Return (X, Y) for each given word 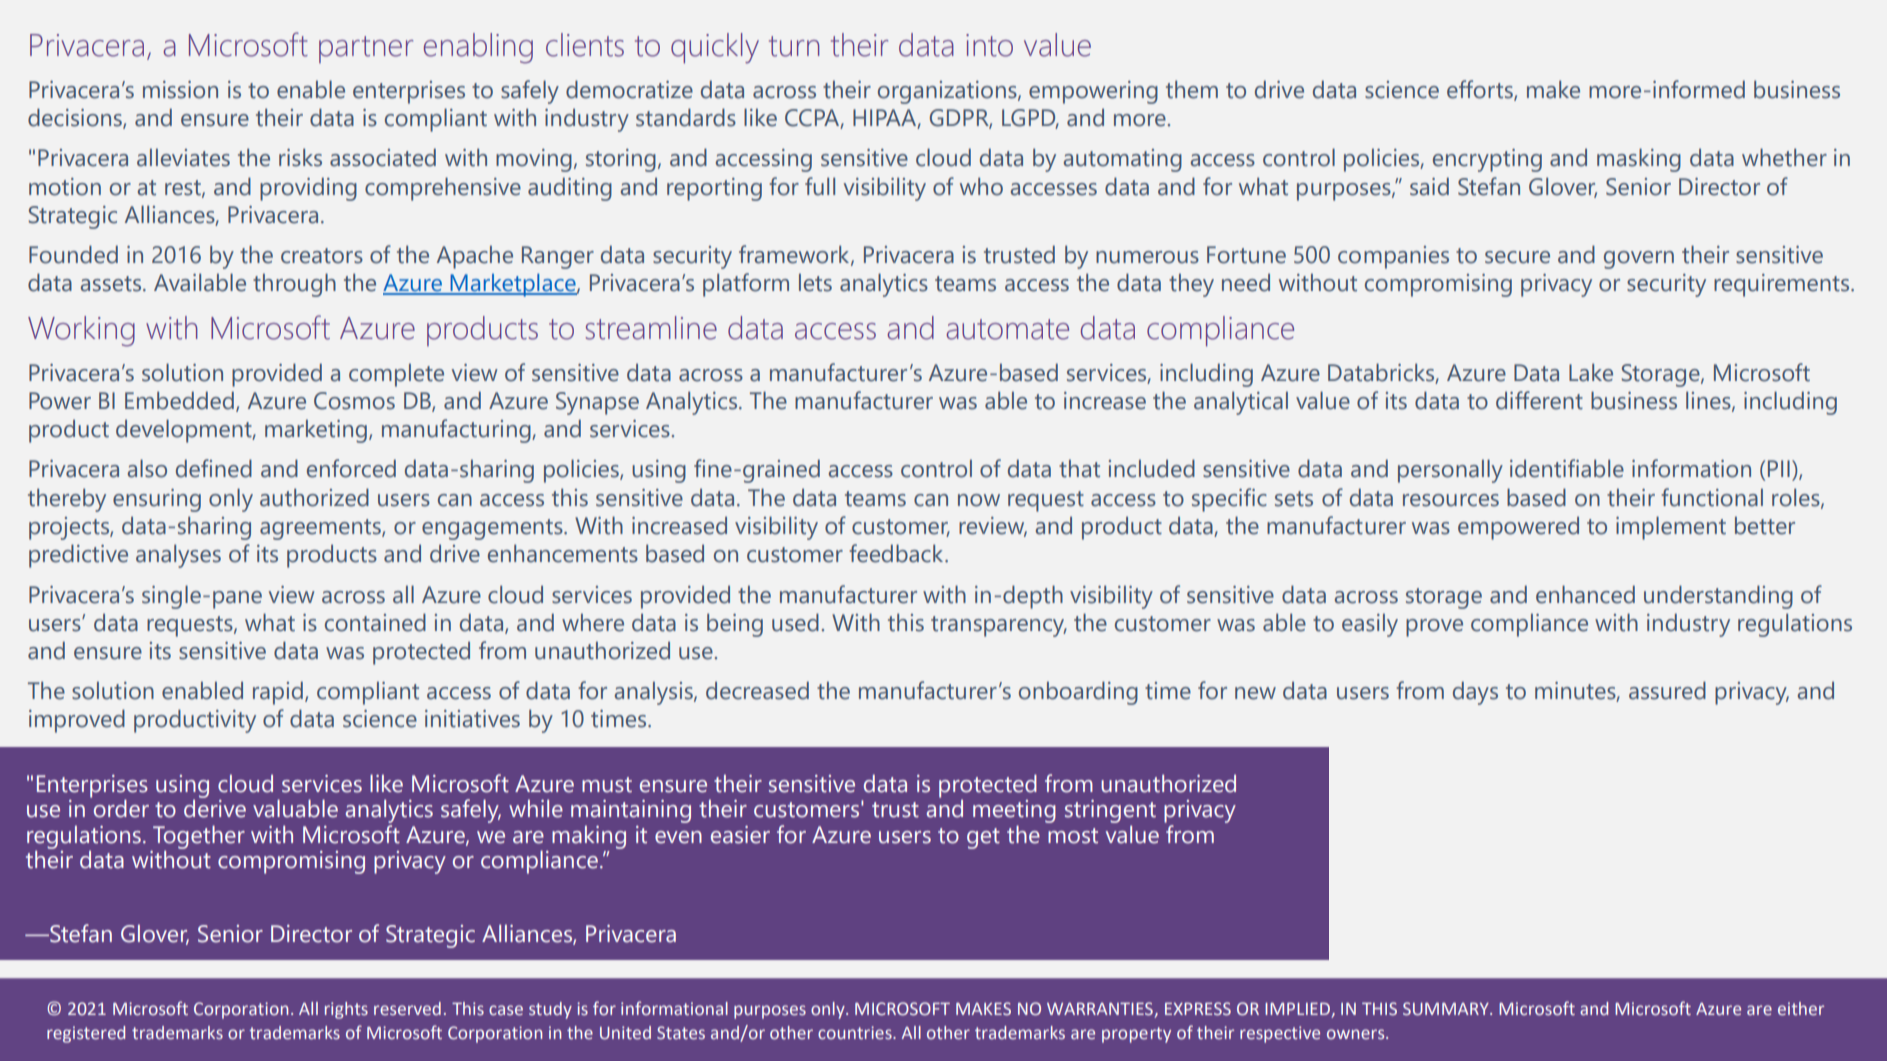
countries (856, 1032)
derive (215, 807)
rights (346, 1010)
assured (1667, 690)
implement (1671, 528)
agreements (321, 529)
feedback (897, 553)
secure (1517, 257)
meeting (1014, 811)
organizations (948, 92)
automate (1007, 329)
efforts (1481, 90)
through (294, 285)
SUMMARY (1447, 1009)
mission (180, 90)
